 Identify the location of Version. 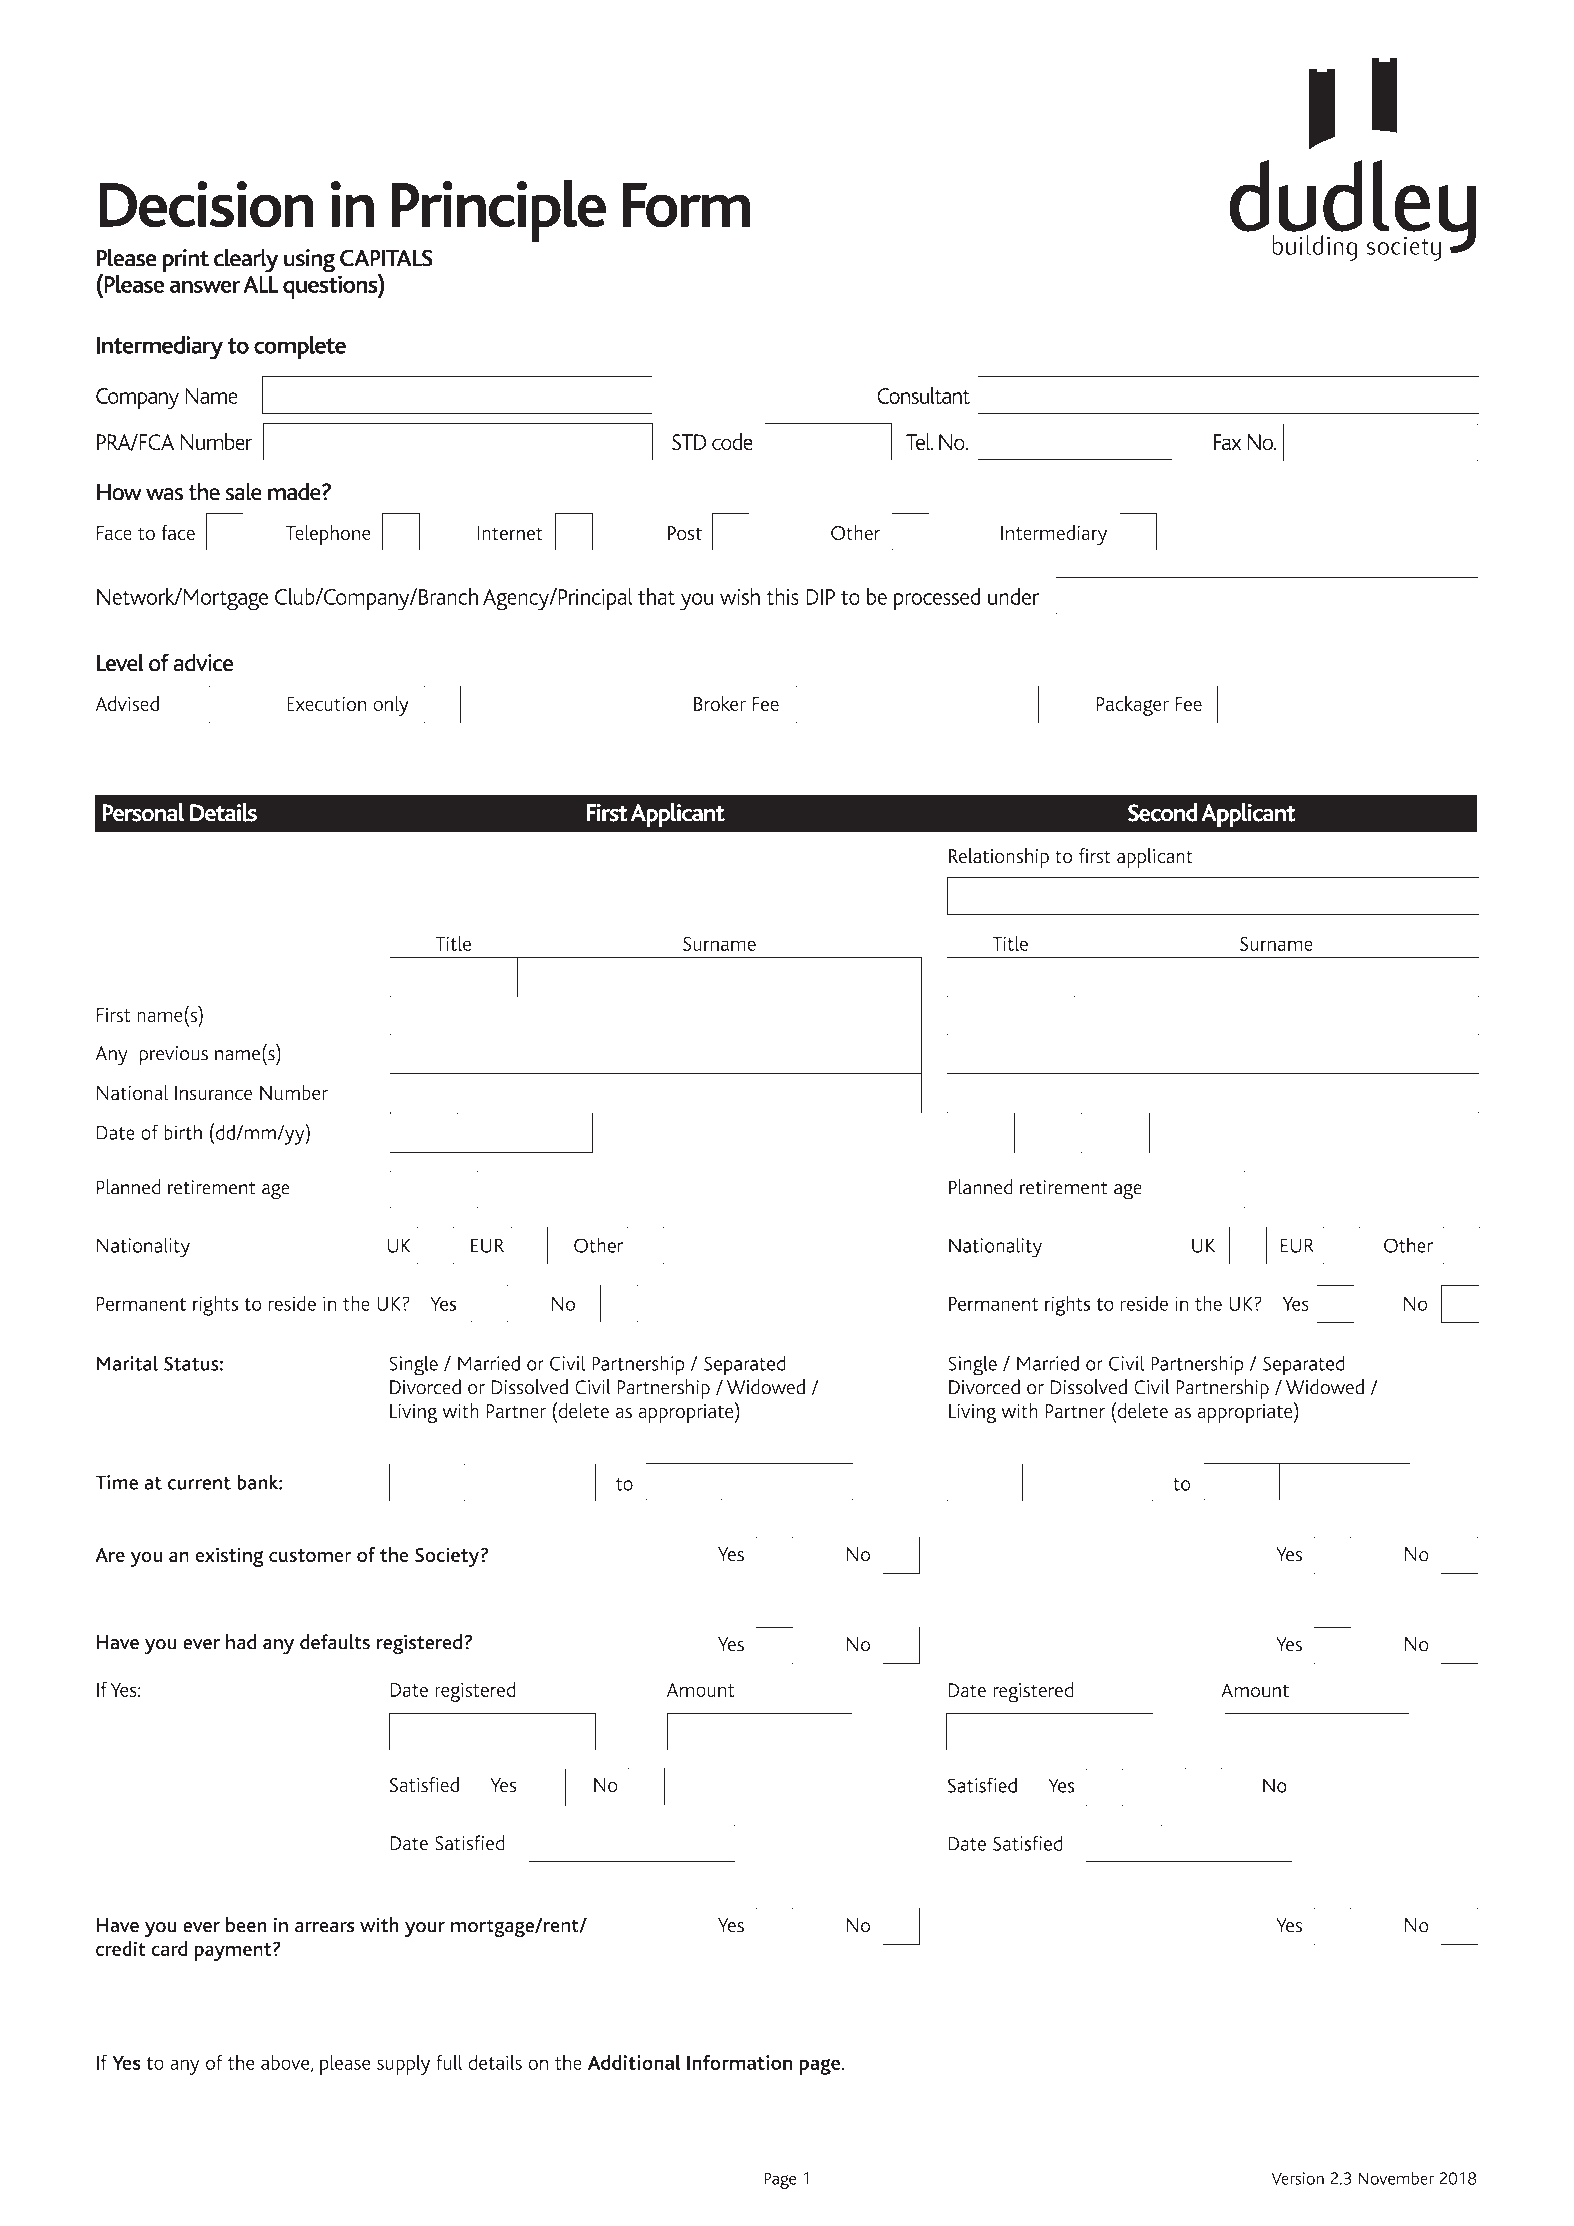
(1297, 2178).
